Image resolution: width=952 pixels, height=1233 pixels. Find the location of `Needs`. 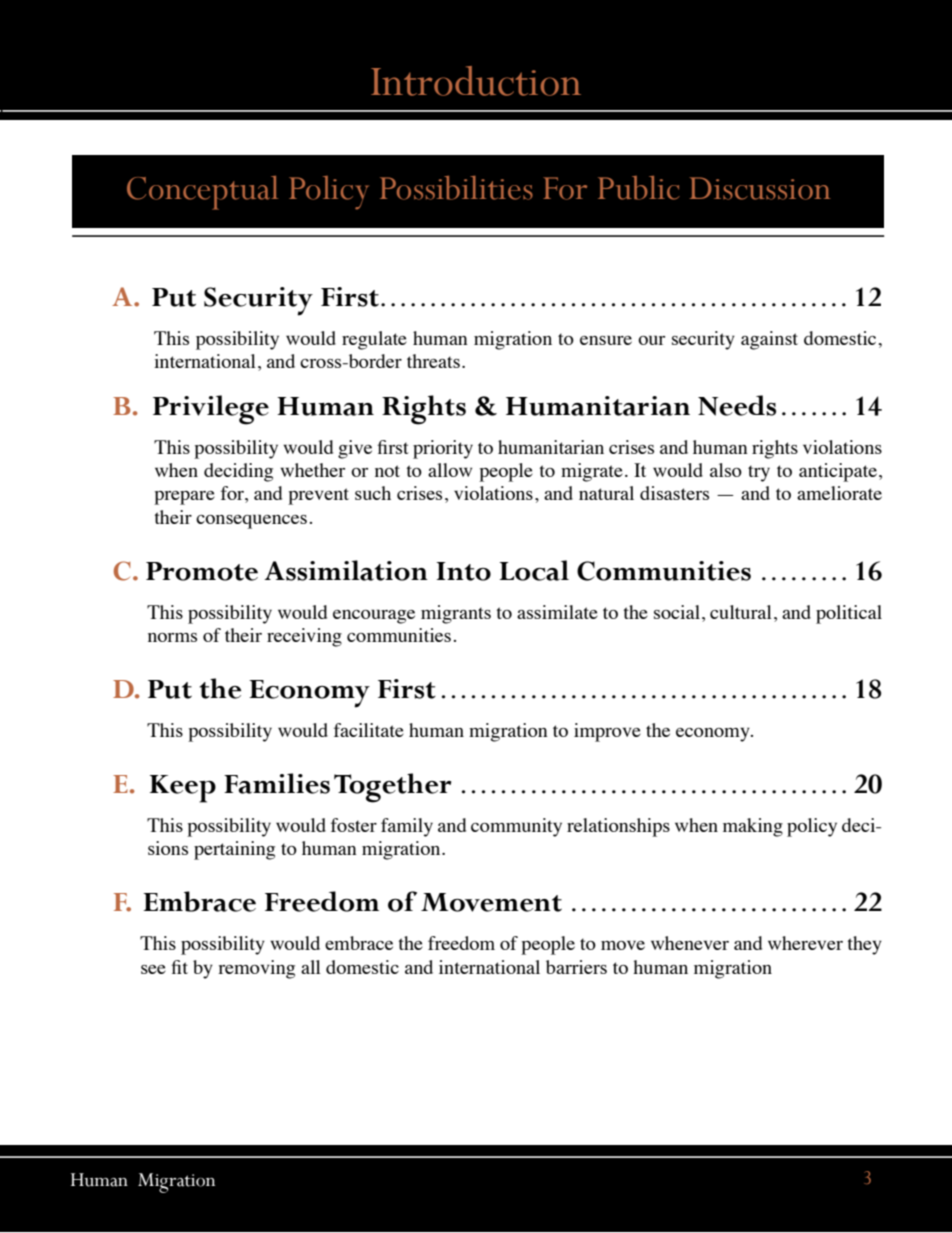

Needs is located at coordinates (737, 405).
